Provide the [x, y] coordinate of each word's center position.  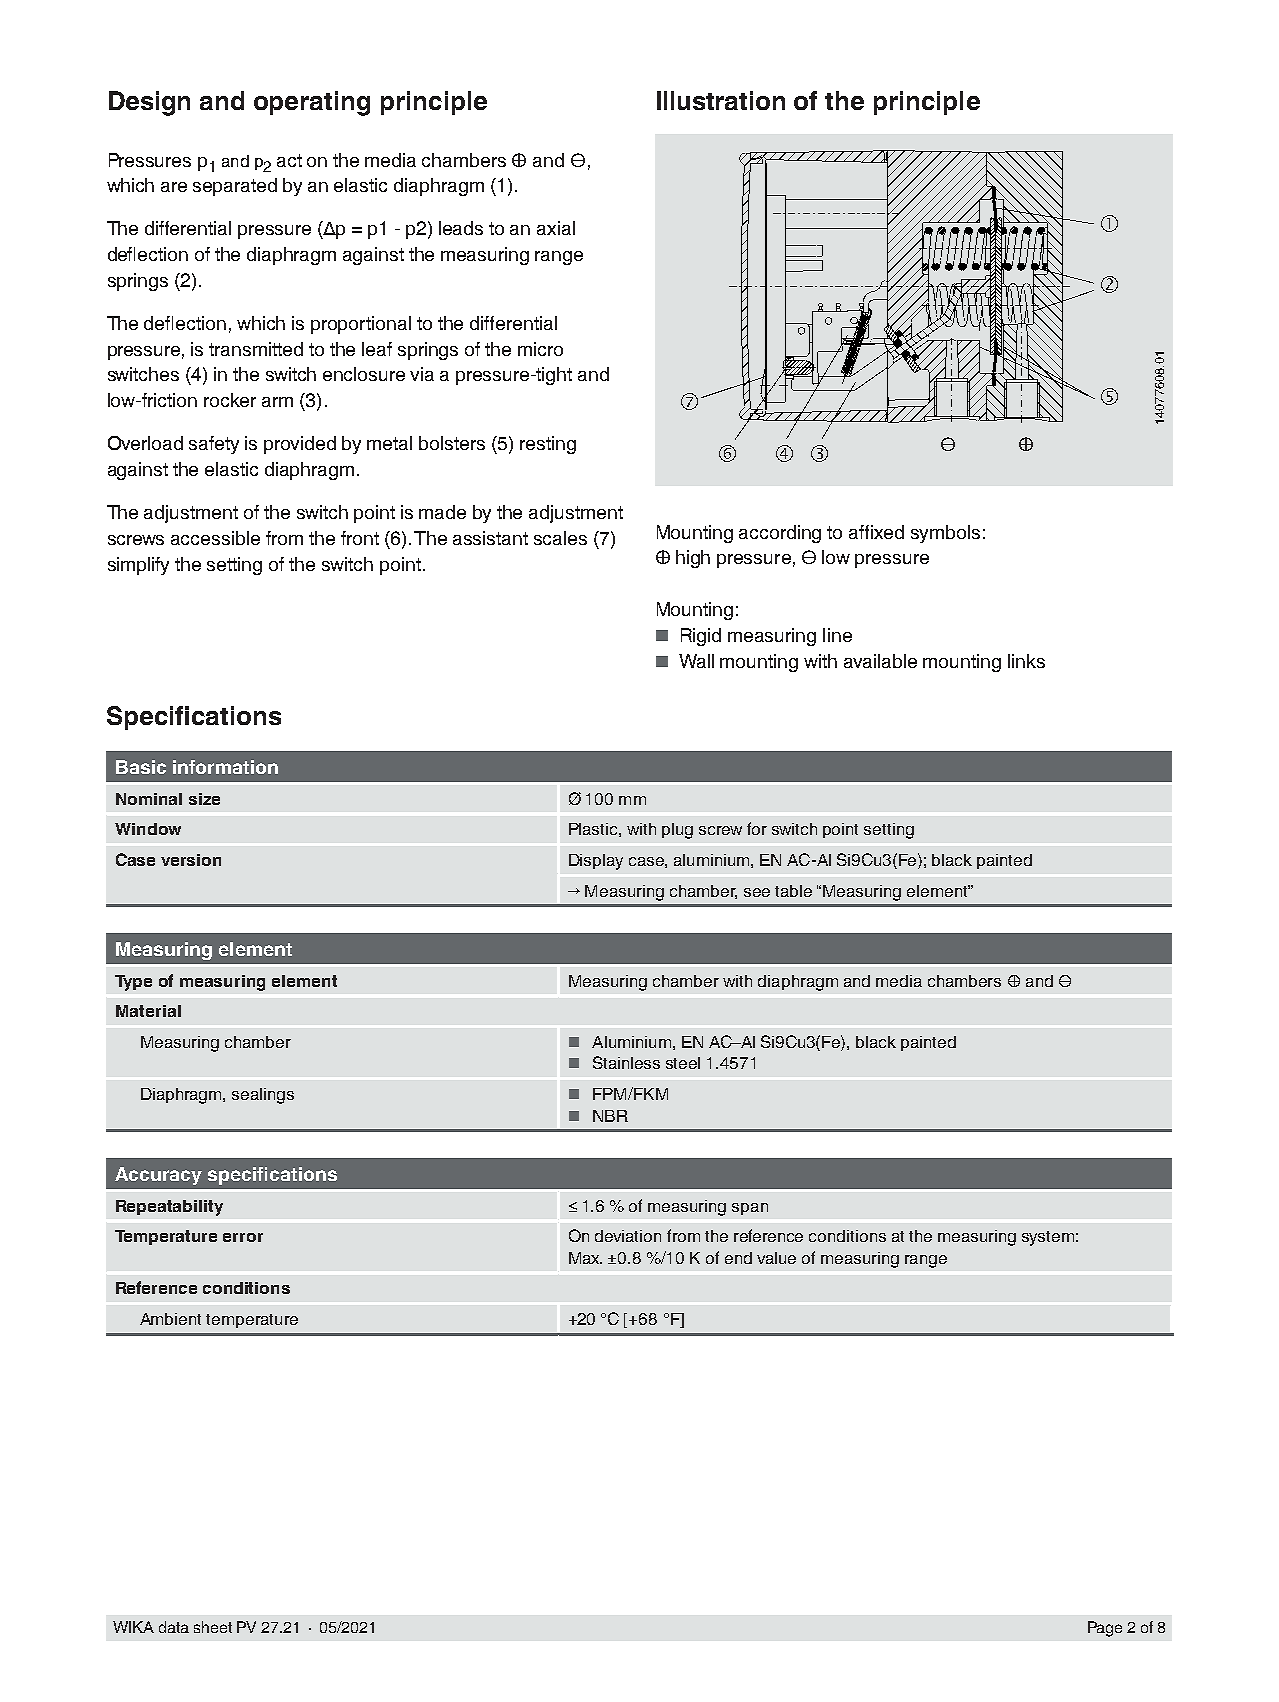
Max [585, 1258]
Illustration [721, 100]
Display [596, 862]
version [191, 860]
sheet [213, 1627]
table [793, 891]
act [289, 160]
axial [556, 228]
